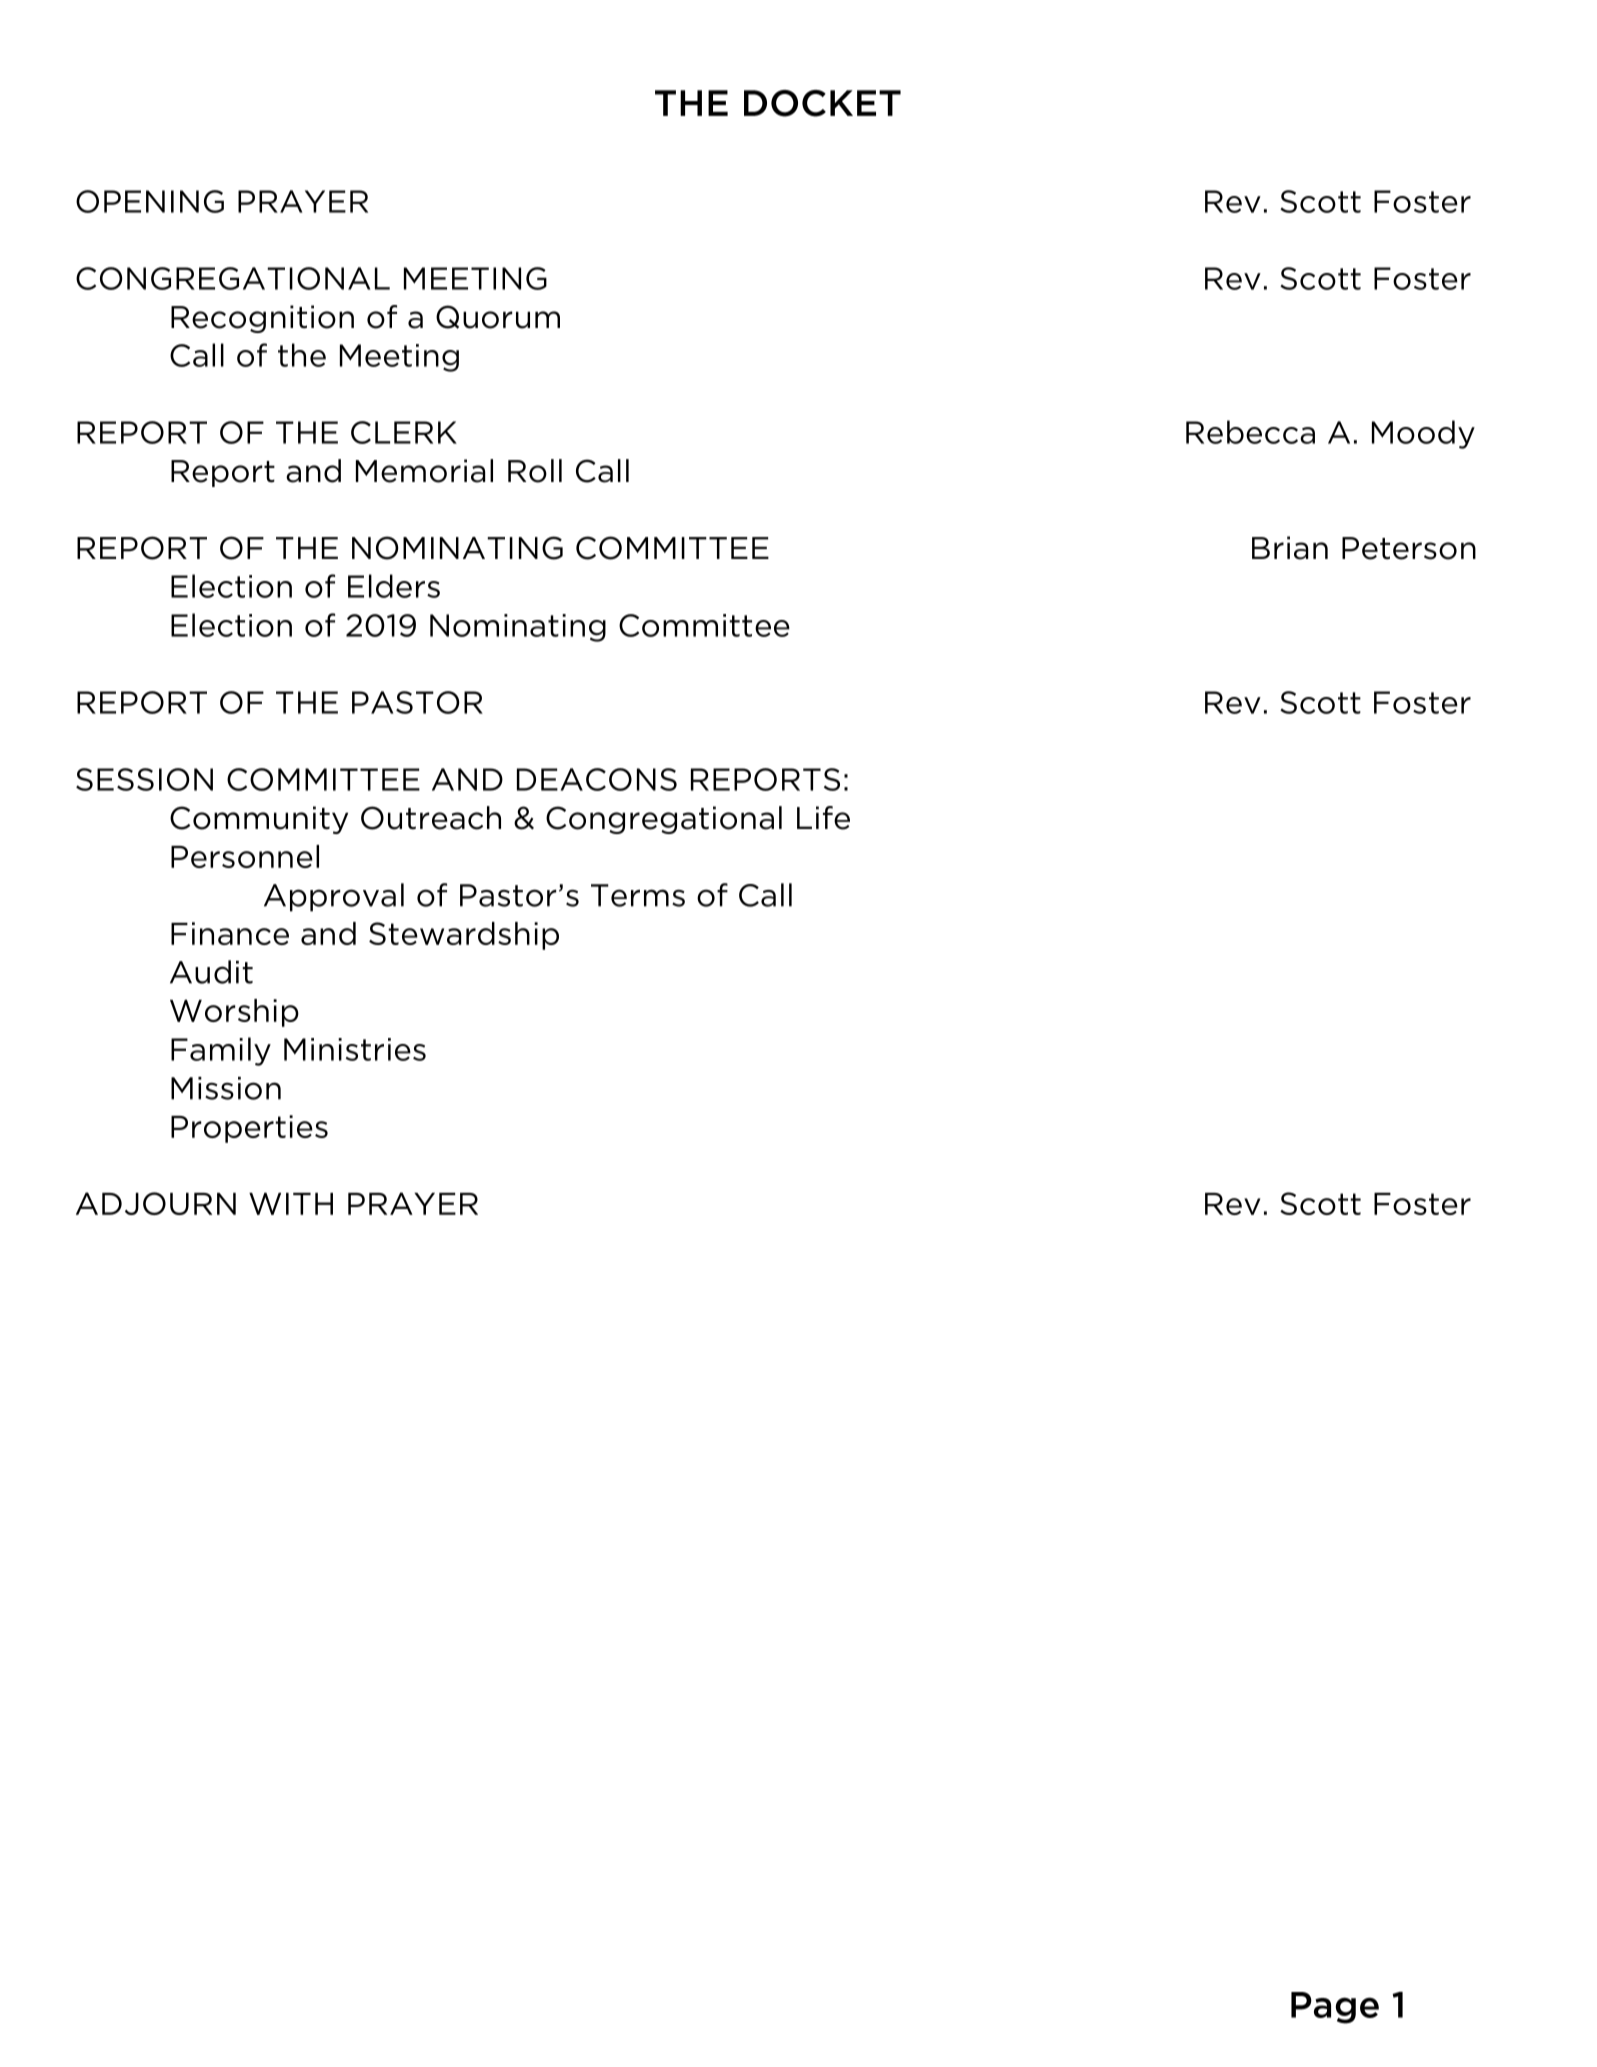 The height and width of the document is (2067, 1597). Describe the element at coordinates (424, 471) in the document. I see `Memorial` at that location.
